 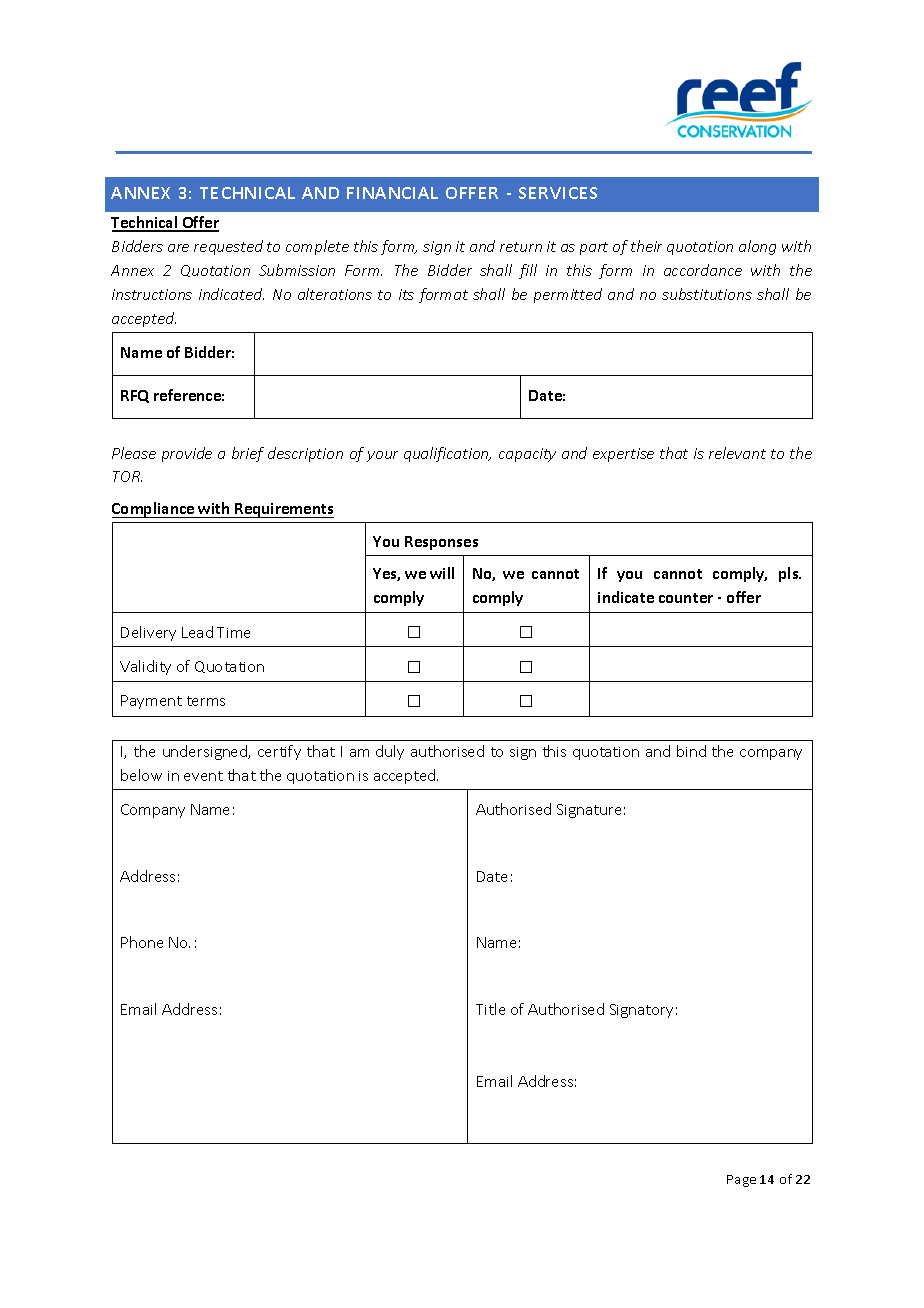 What do you see at coordinates (757, 247) in the screenshot?
I see `along` at bounding box center [757, 247].
